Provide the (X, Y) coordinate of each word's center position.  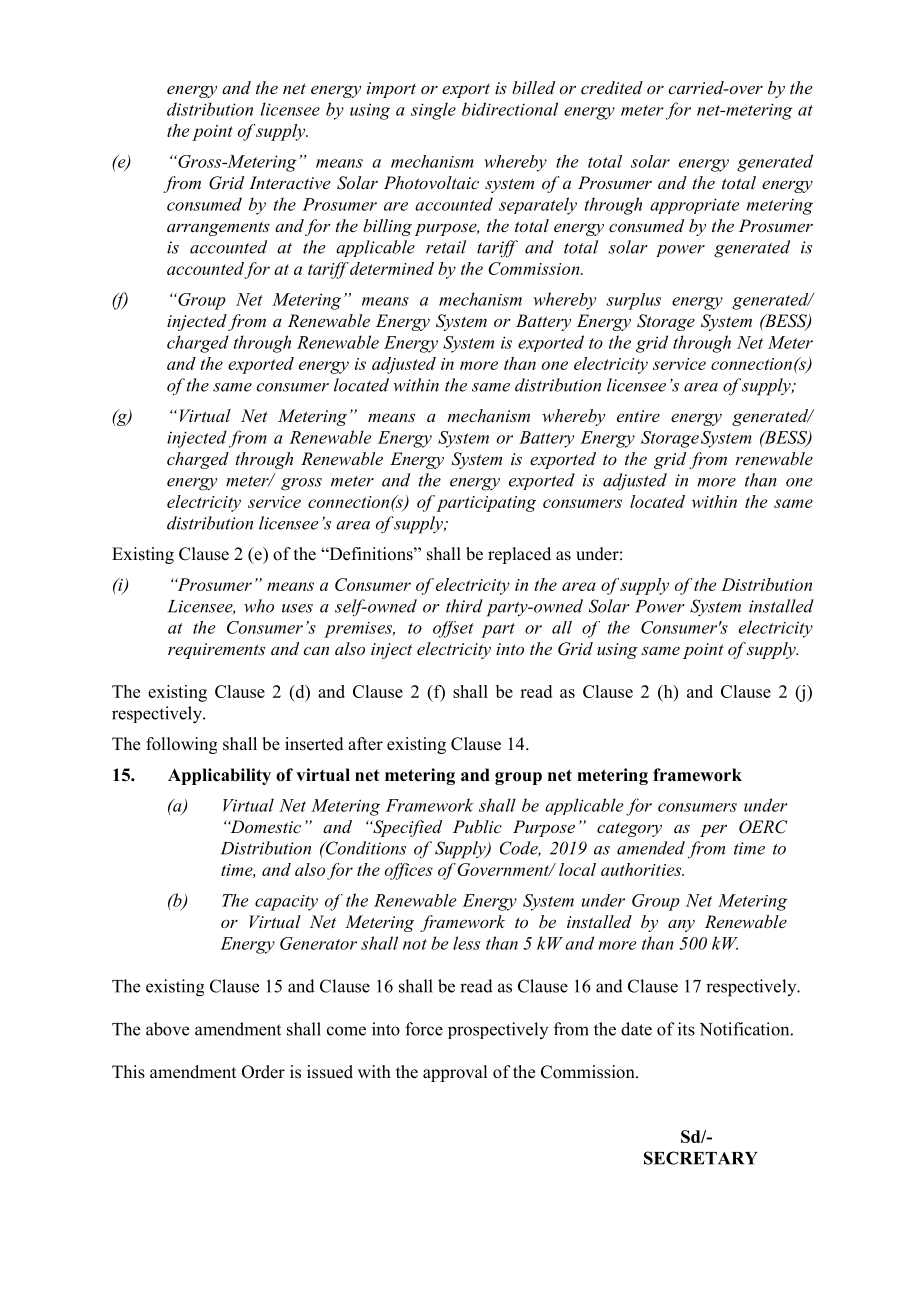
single (433, 111)
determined (391, 268)
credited (612, 87)
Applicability (219, 776)
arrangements (218, 228)
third (464, 606)
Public (477, 826)
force (424, 1029)
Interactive (289, 182)
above (167, 1029)
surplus (633, 301)
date (636, 1029)
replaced (519, 555)
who (259, 606)
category (629, 829)
